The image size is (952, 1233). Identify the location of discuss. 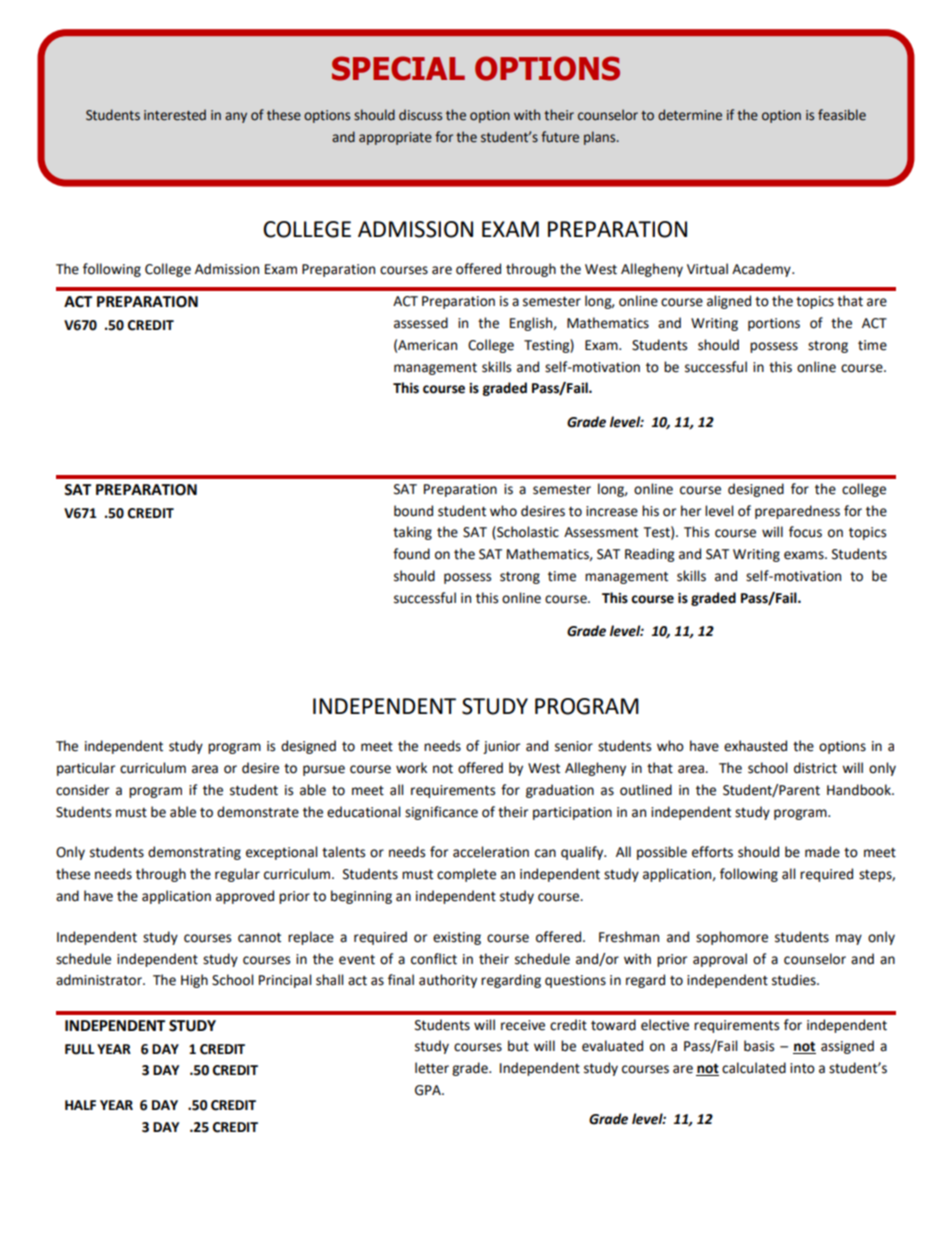
(420, 115).
